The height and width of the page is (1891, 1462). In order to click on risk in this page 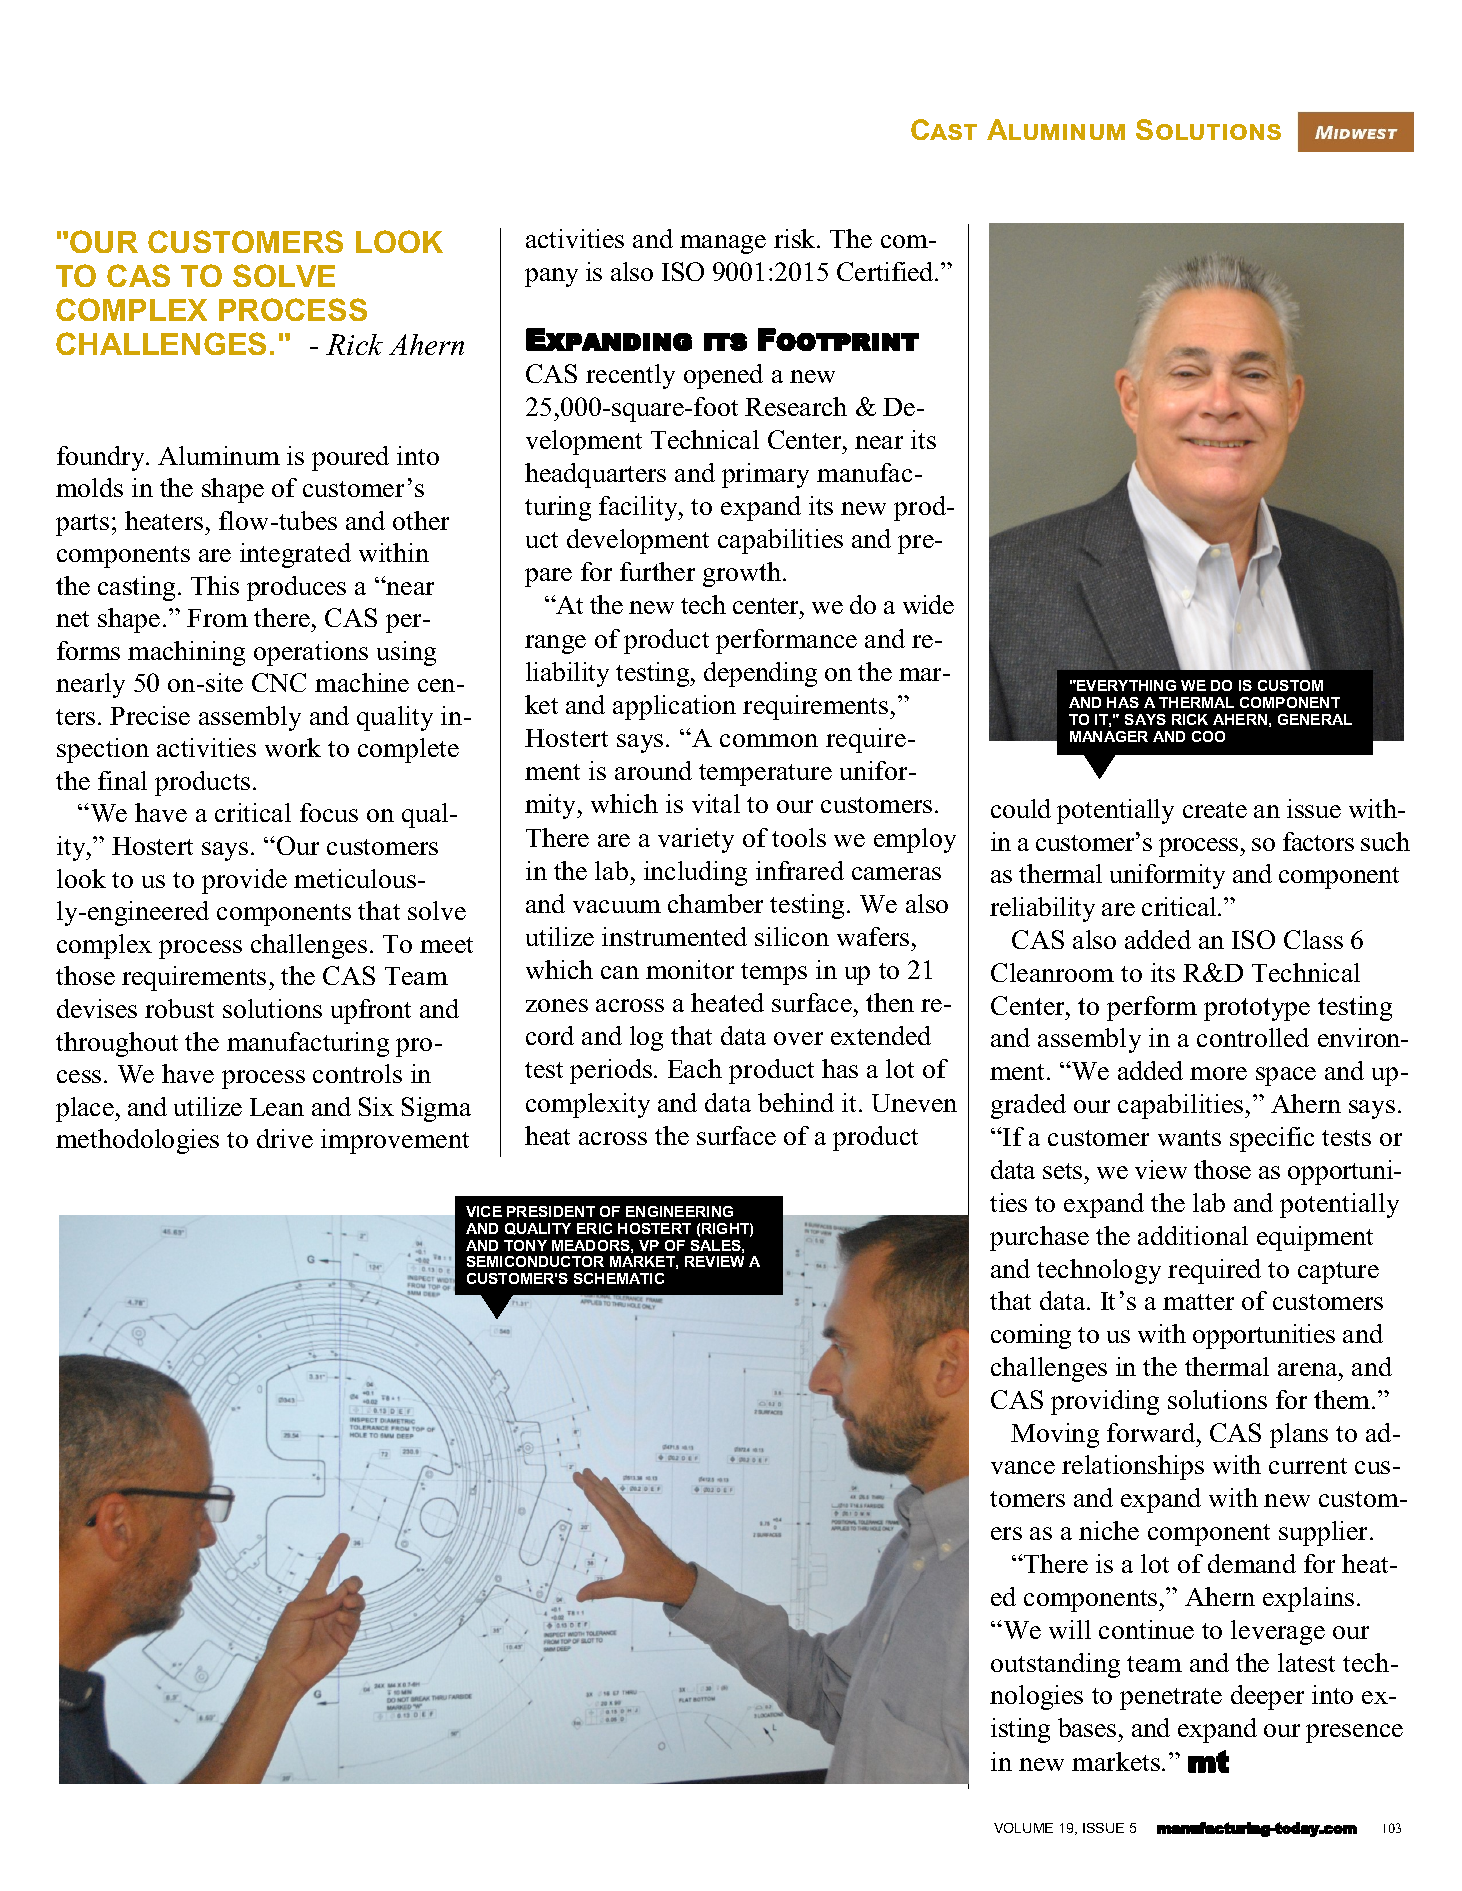, I will do `click(796, 238)`.
